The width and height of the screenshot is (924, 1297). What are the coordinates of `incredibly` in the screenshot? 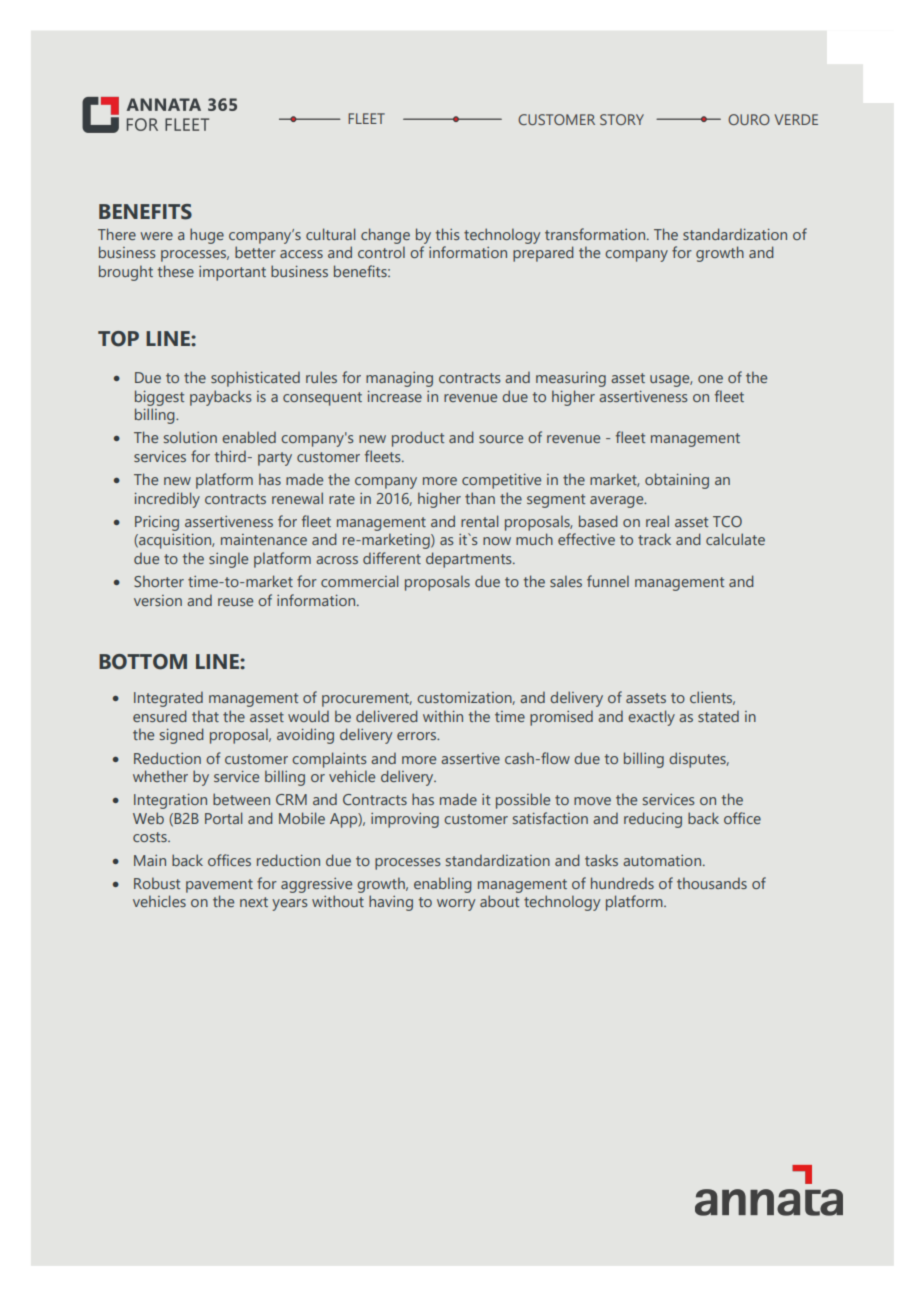 It's located at (167, 500).
